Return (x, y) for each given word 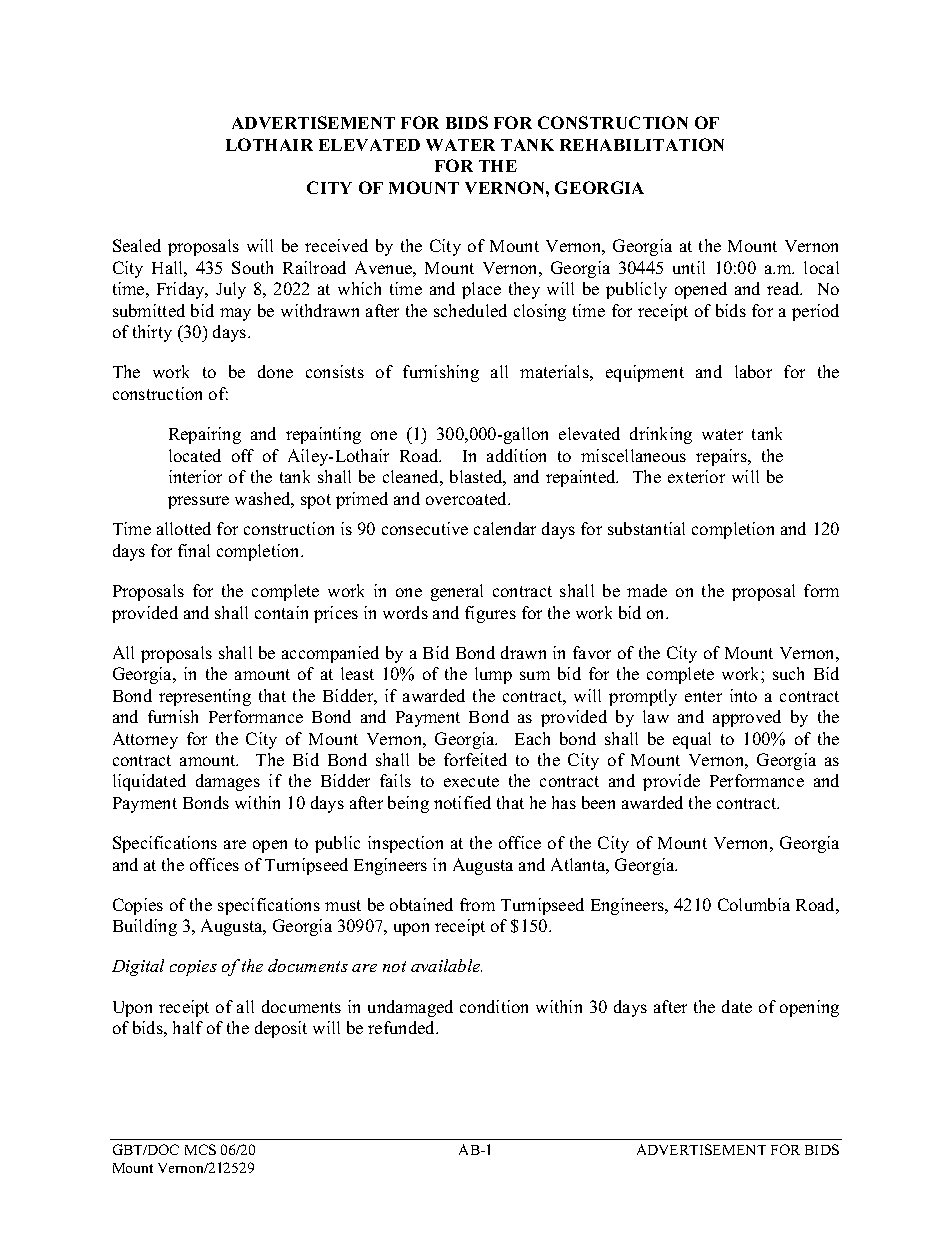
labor (753, 371)
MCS (200, 1149)
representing (205, 697)
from (477, 904)
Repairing (205, 435)
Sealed (137, 245)
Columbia (754, 904)
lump (493, 675)
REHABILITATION (642, 144)
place (481, 290)
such (788, 673)
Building (145, 927)
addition (516, 455)
